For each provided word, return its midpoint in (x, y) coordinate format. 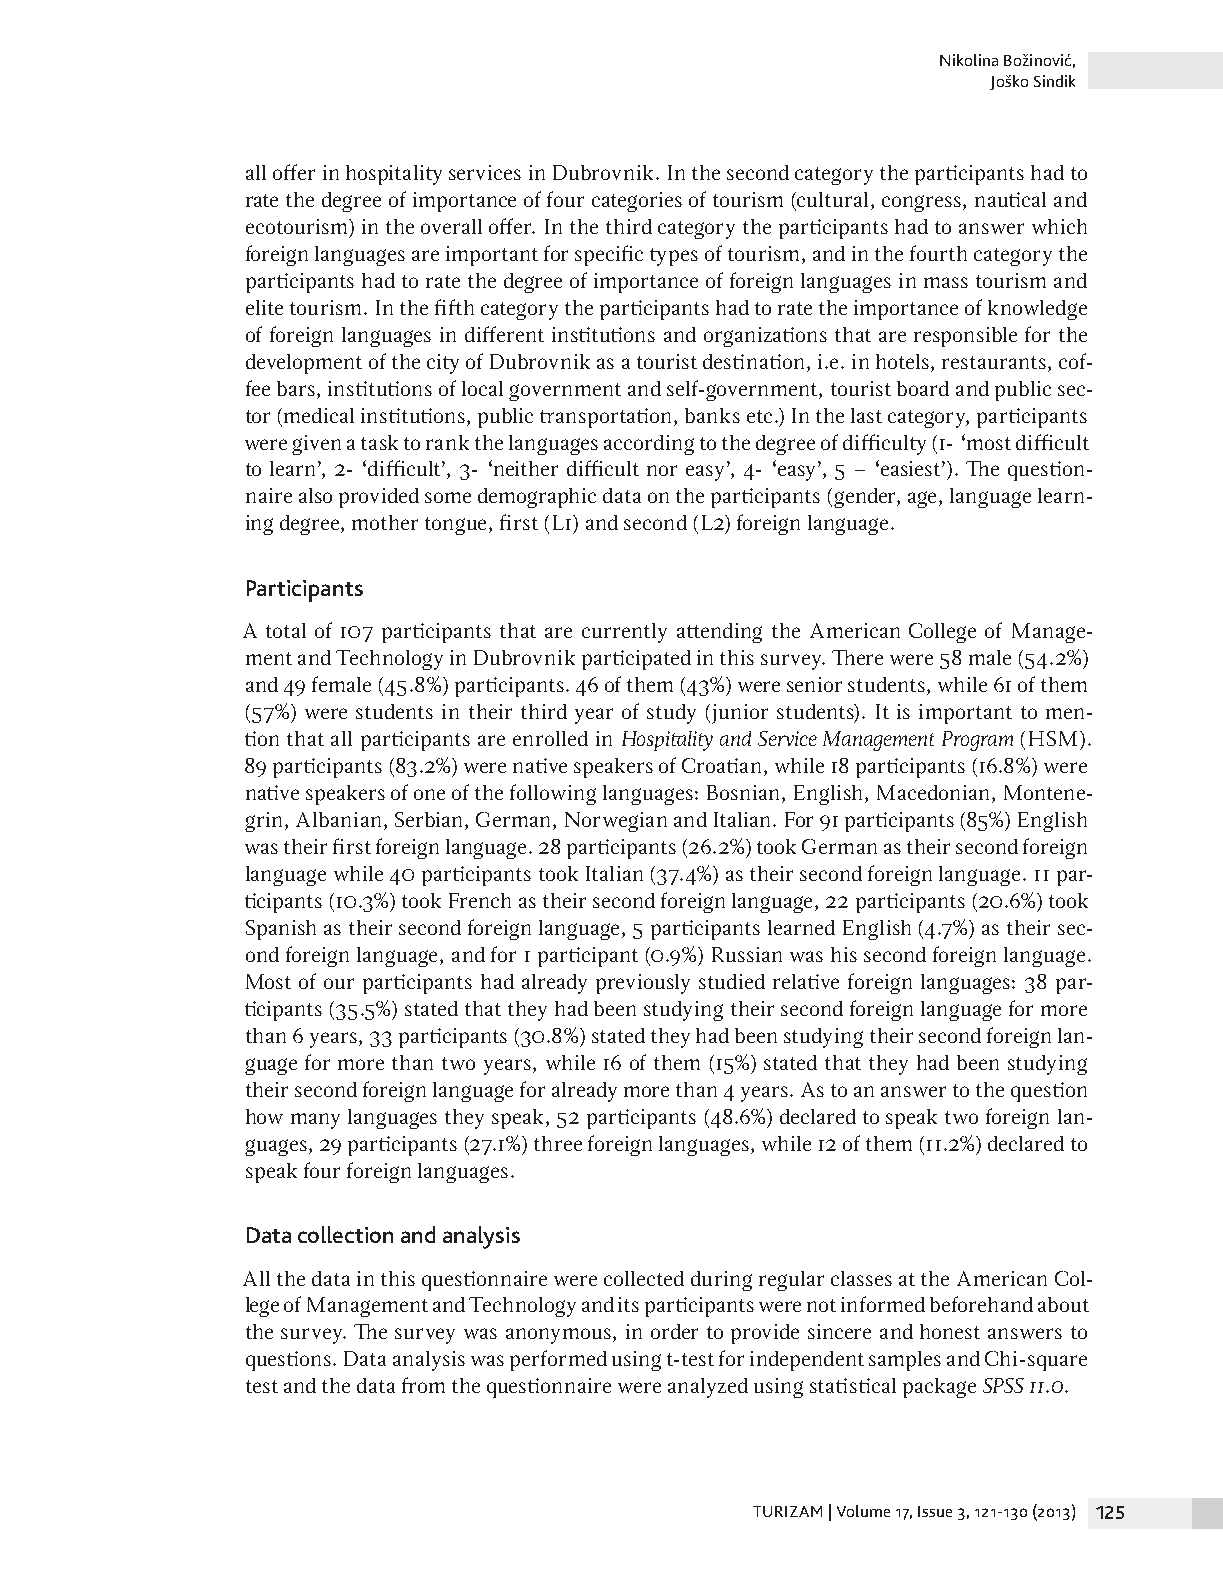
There (857, 657)
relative (806, 981)
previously (643, 984)
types (674, 257)
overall (451, 226)
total (286, 630)
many (315, 1121)
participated (636, 660)
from (423, 1385)
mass (946, 282)
